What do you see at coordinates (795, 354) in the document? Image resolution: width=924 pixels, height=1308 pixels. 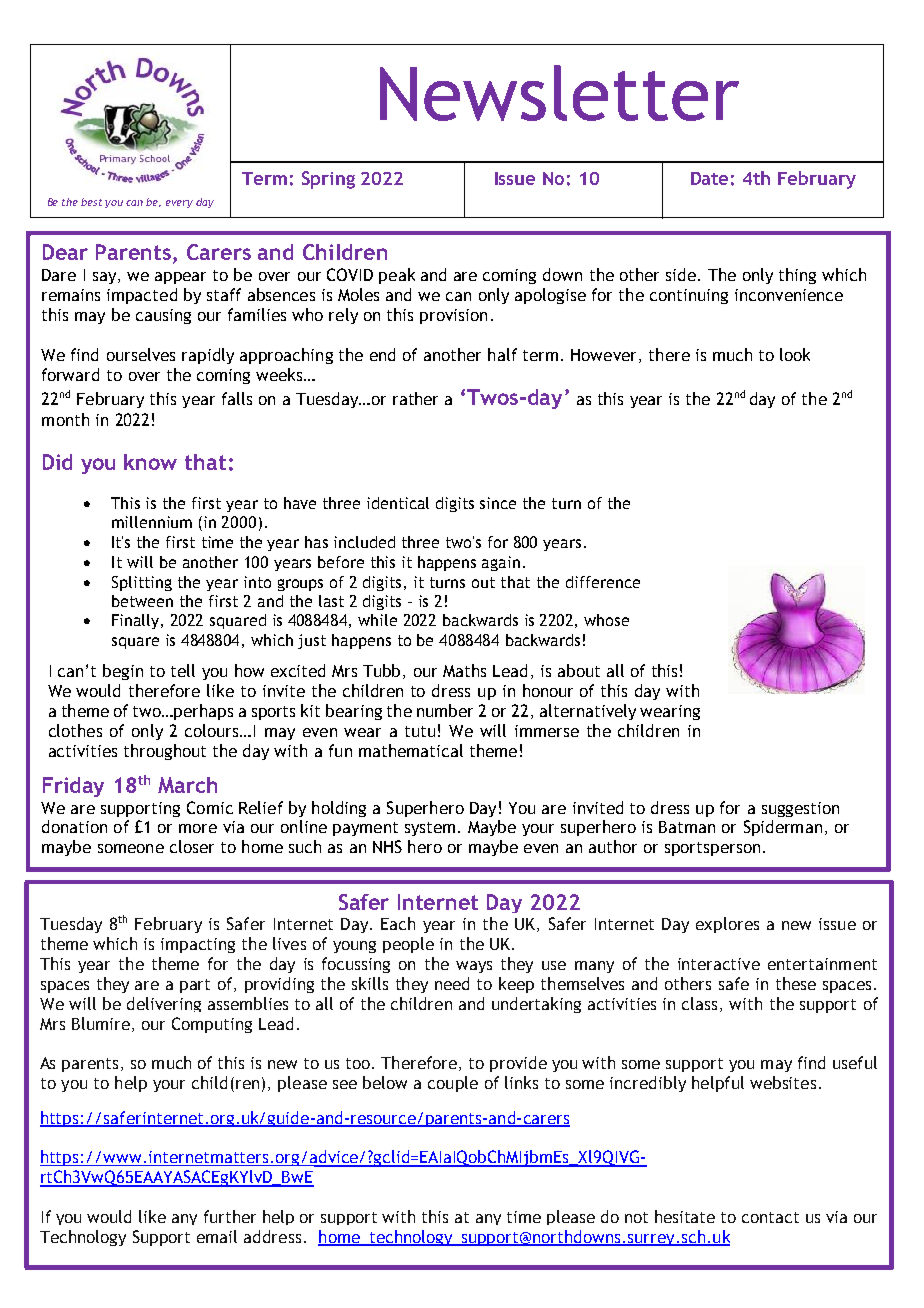 I see `look` at bounding box center [795, 354].
